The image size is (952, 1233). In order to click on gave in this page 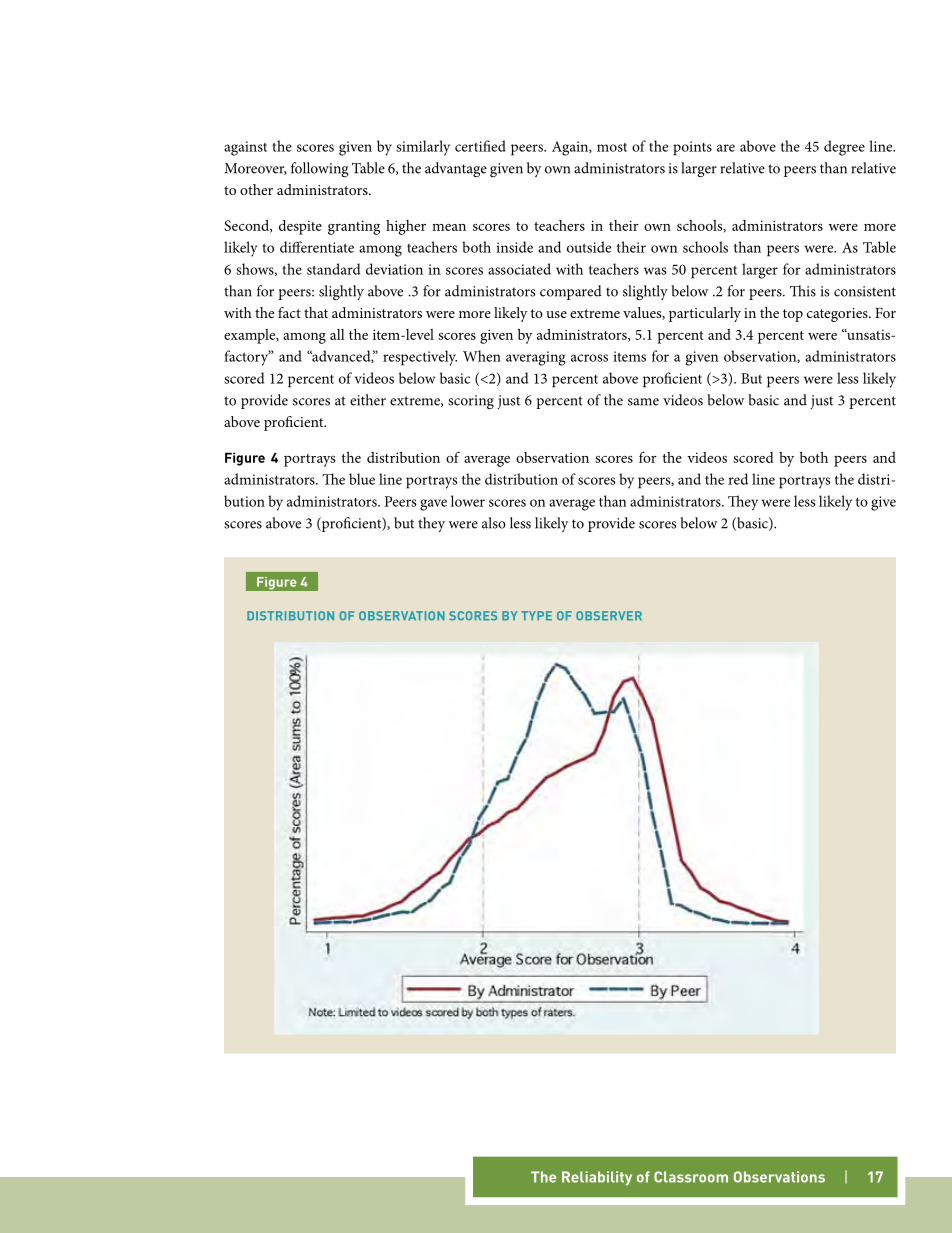, I will do `click(433, 505)`.
